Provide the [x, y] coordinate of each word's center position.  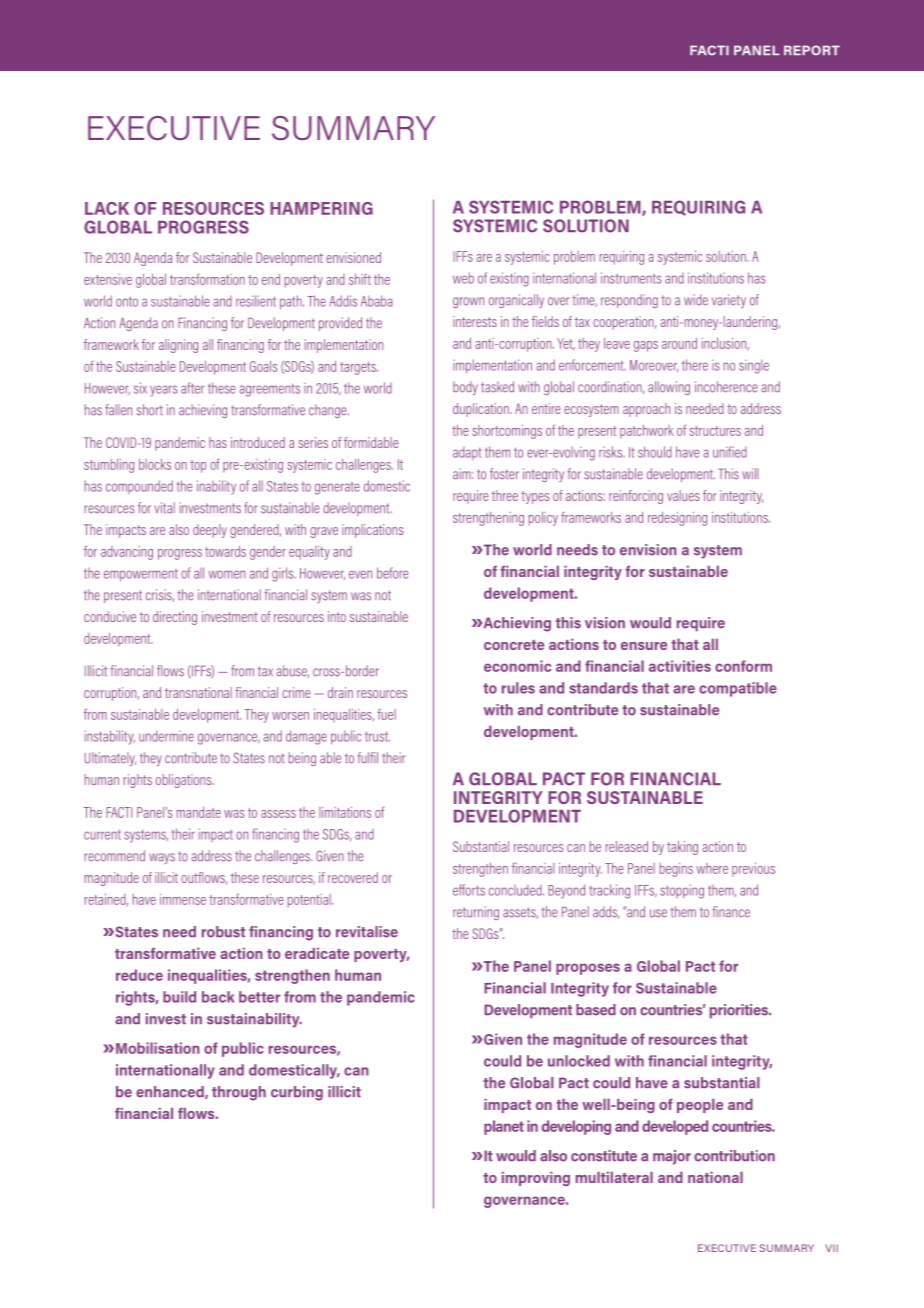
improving [536, 1179]
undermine [166, 736]
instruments [631, 278]
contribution [734, 1156]
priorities [740, 1011]
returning [476, 913]
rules [518, 688]
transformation [207, 279]
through [239, 1093]
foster [504, 474]
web [463, 278]
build [179, 997]
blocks [155, 464]
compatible [738, 689]
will [750, 473]
